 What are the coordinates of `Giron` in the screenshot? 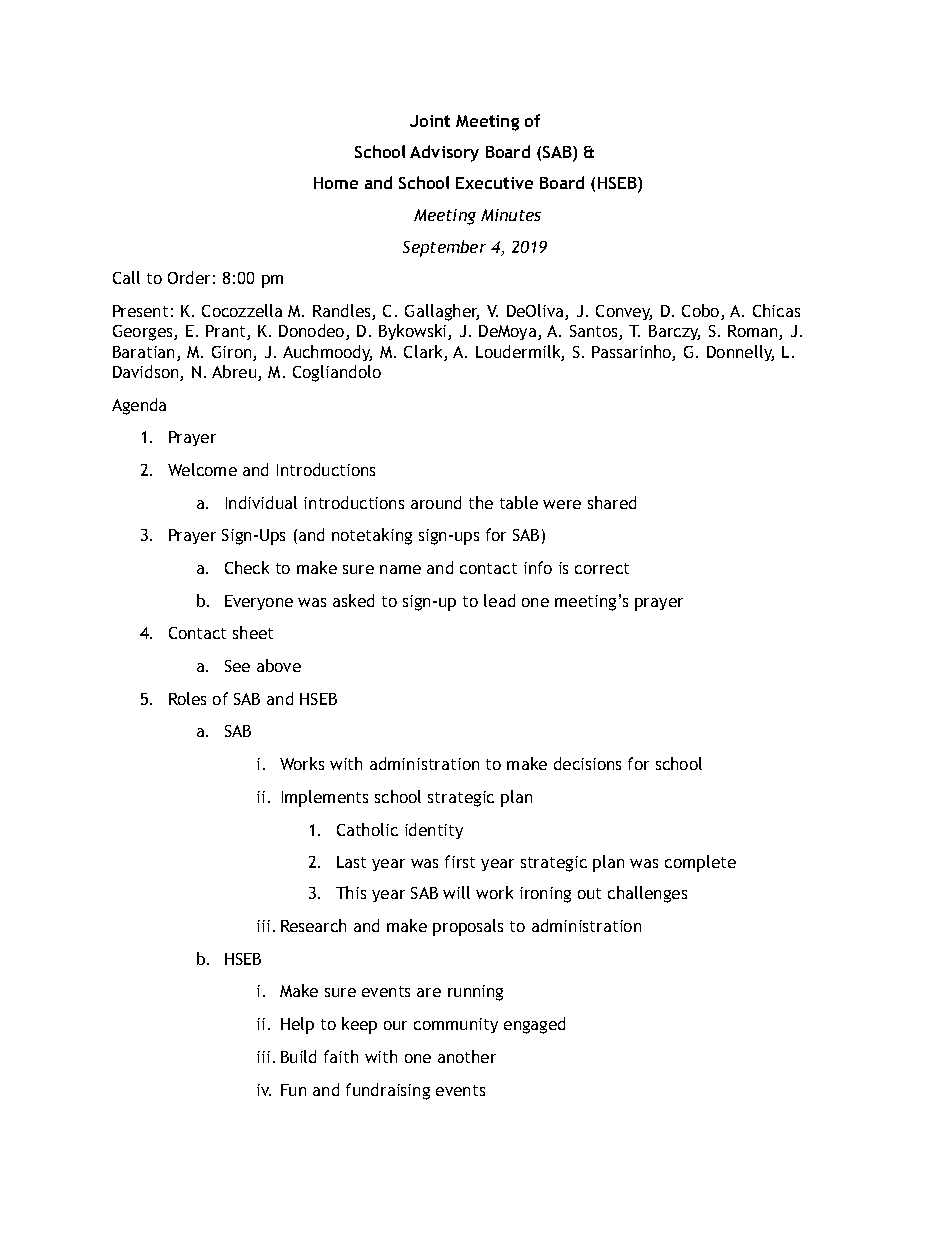 It's located at (233, 353).
